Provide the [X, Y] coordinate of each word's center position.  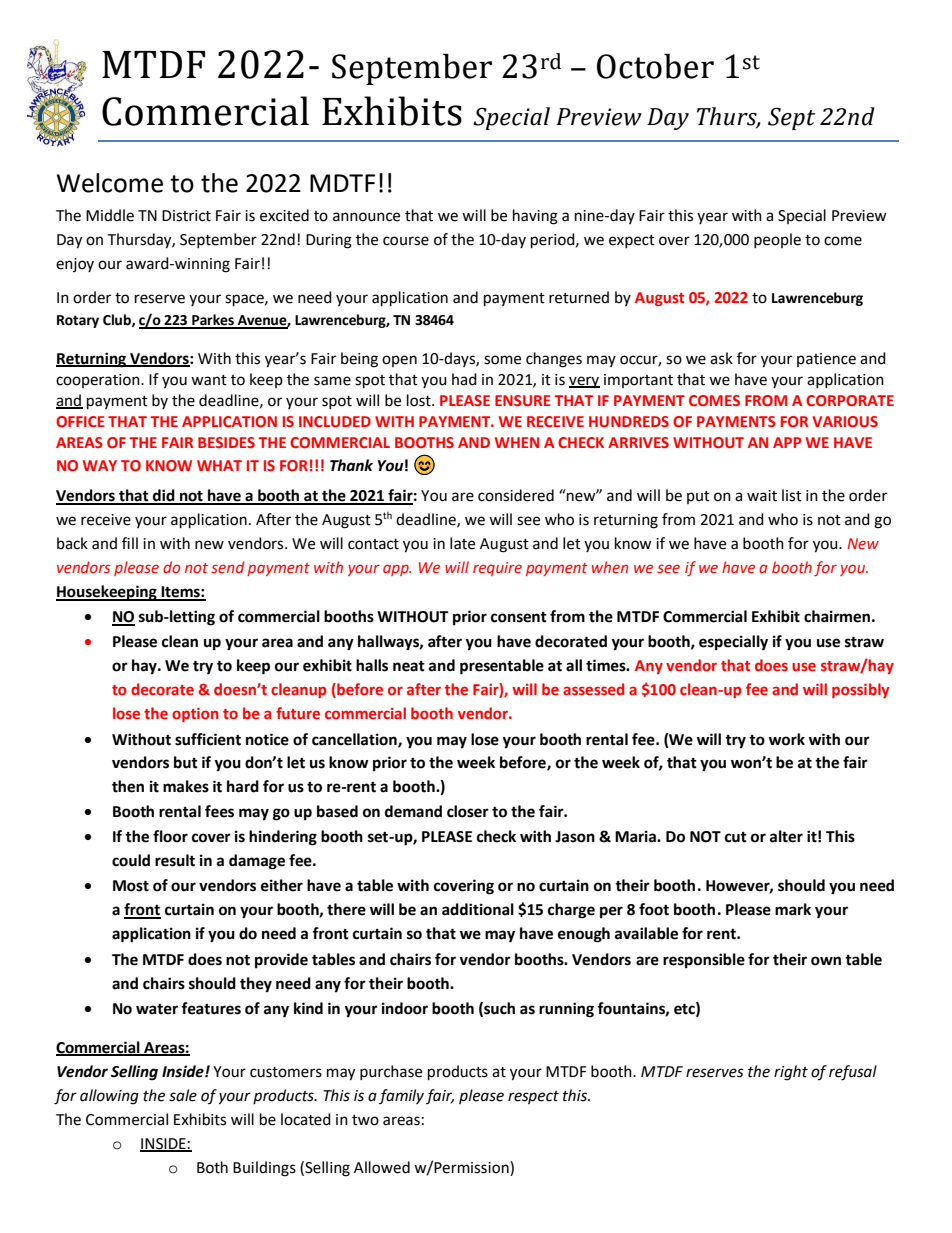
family [401, 1096]
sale [183, 1095]
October [655, 66]
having [535, 217]
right [791, 1073]
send [228, 567]
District [186, 216]
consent [519, 617]
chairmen [837, 616]
